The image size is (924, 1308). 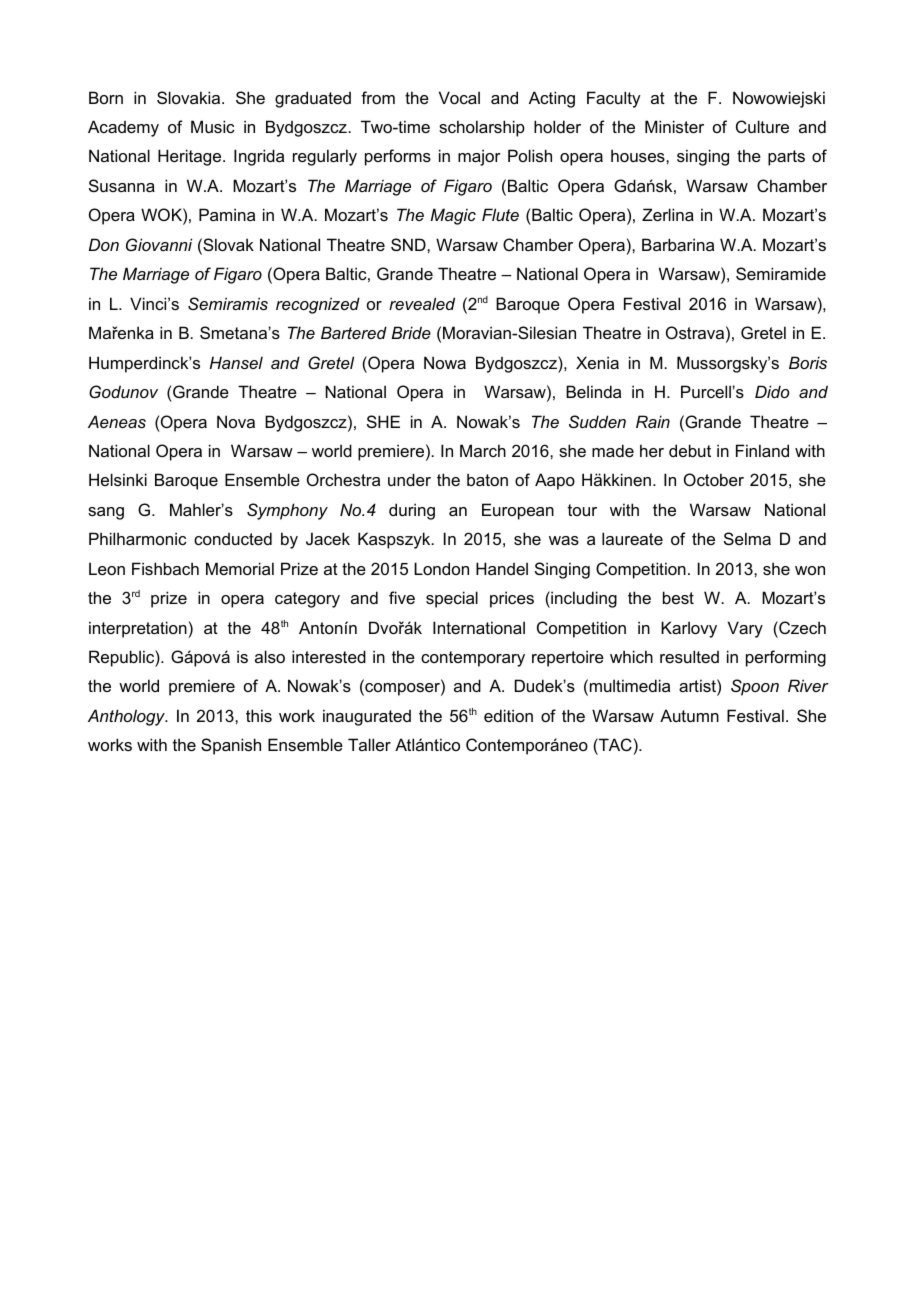 What do you see at coordinates (231, 746) in the screenshot?
I see `Spanish` at bounding box center [231, 746].
